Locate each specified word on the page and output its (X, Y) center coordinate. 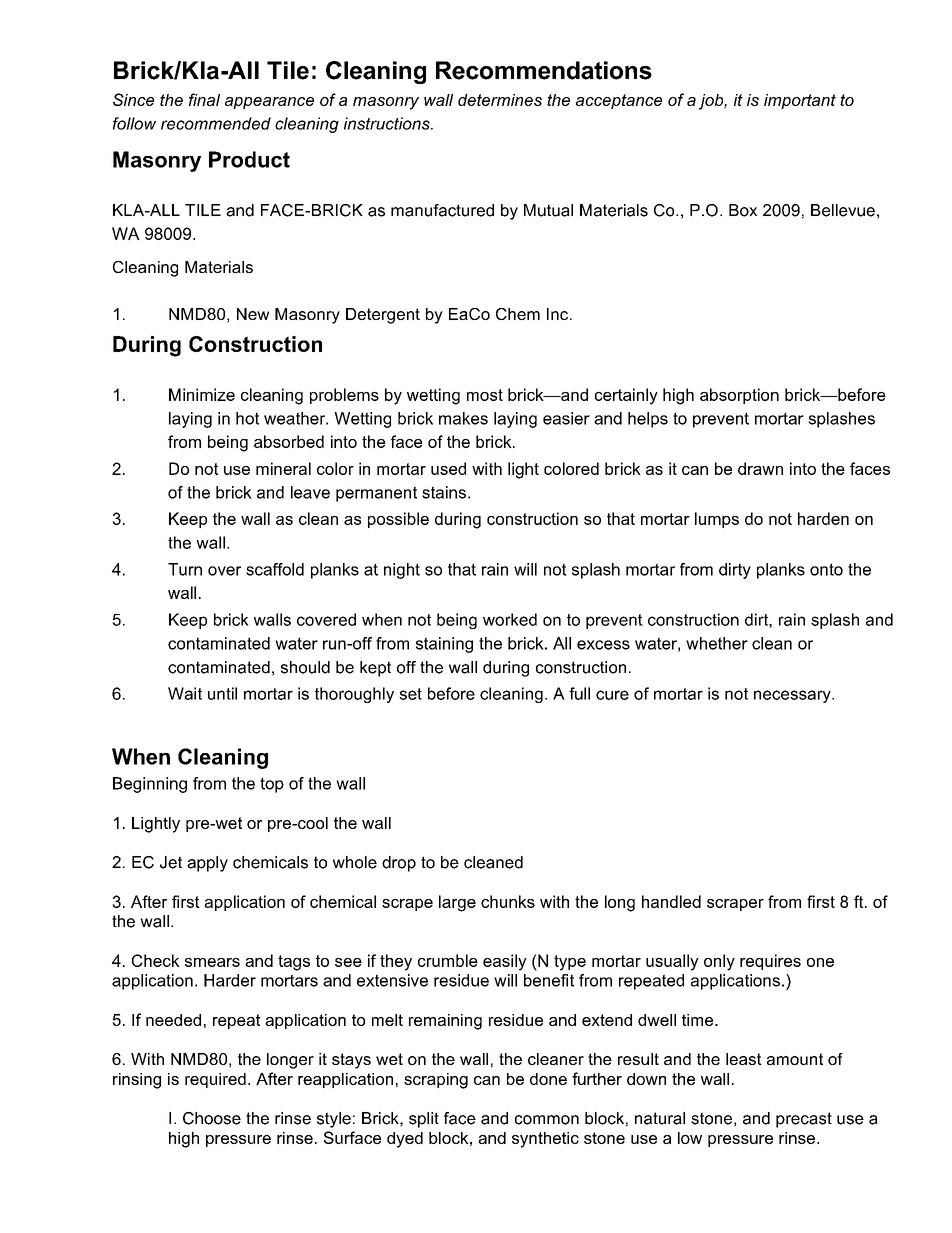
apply (207, 864)
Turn (185, 569)
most (485, 395)
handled (671, 901)
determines (500, 100)
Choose (212, 1118)
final (204, 99)
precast (804, 1120)
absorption (739, 396)
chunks (508, 901)
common (547, 1120)
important (800, 101)
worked (510, 619)
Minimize (202, 394)
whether (717, 643)
